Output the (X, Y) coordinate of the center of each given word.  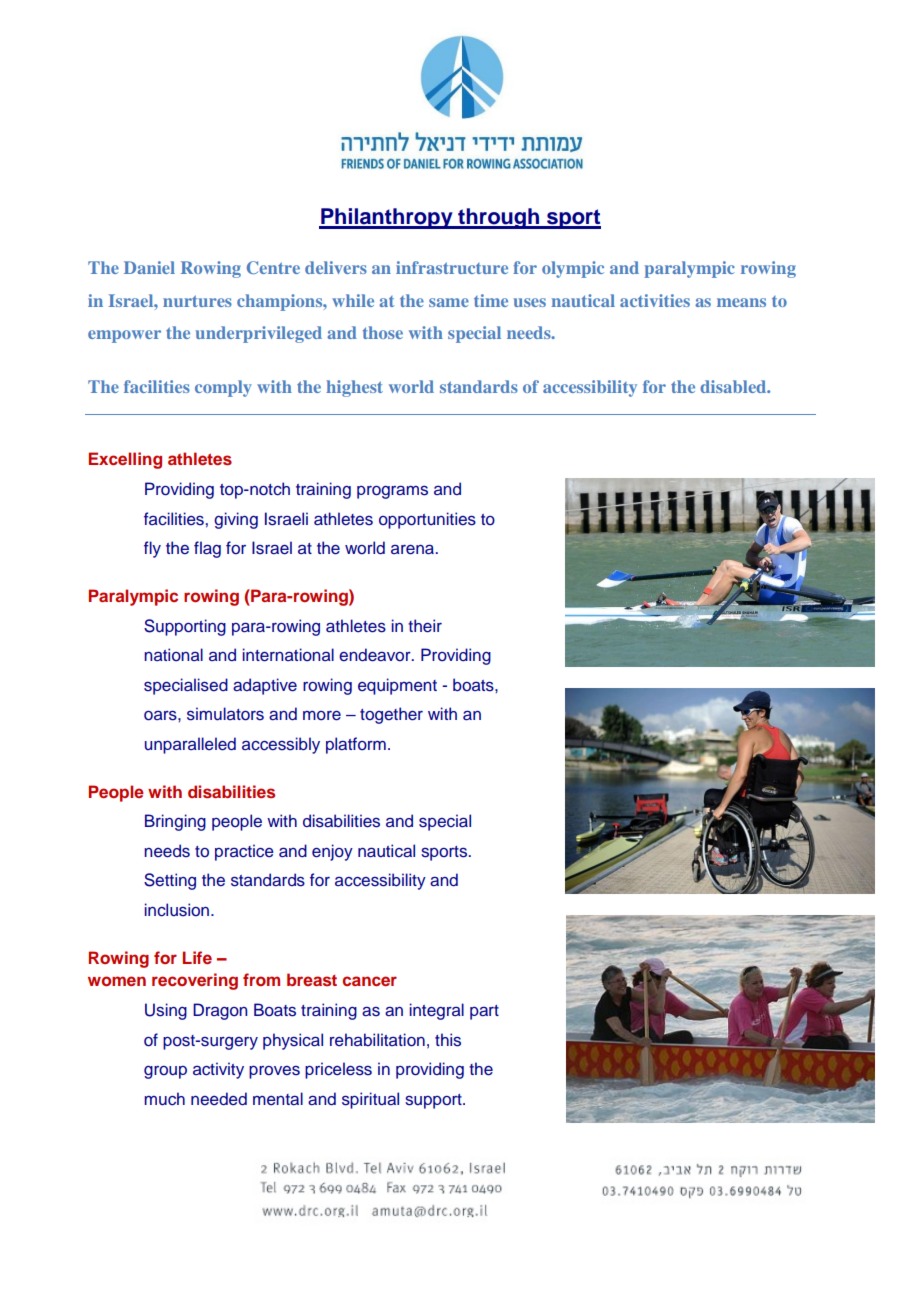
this (448, 1040)
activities (655, 300)
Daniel (149, 267)
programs (392, 492)
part (484, 1012)
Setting (170, 881)
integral (437, 1011)
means (741, 302)
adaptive (265, 686)
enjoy (332, 852)
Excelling (125, 460)
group (165, 1072)
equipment (397, 686)
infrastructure (452, 267)
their (425, 626)
